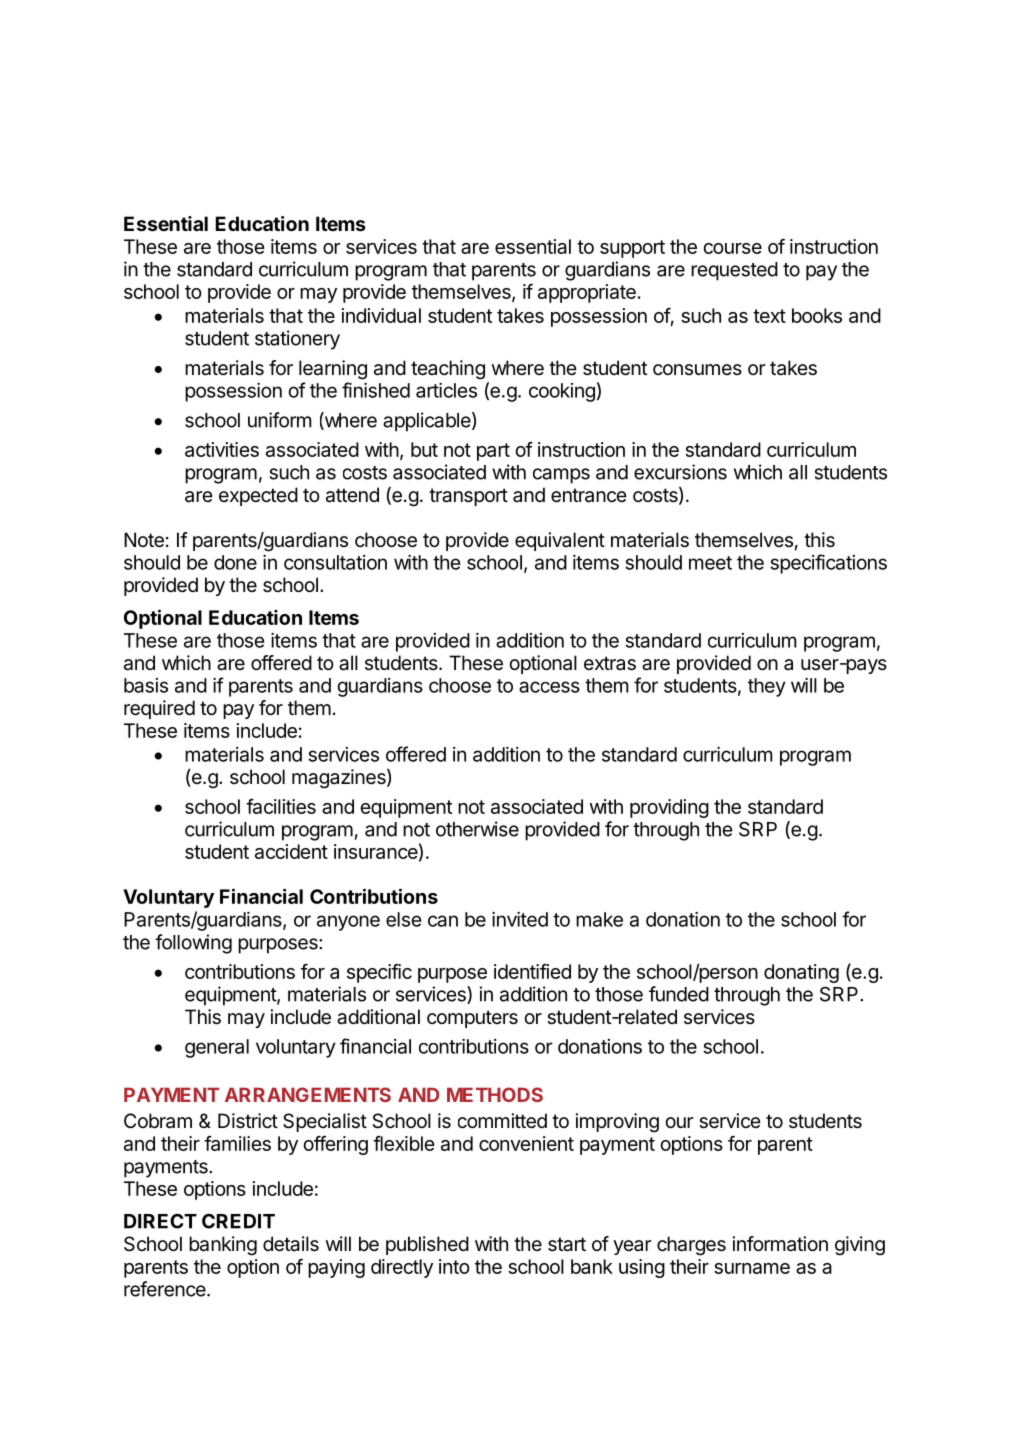 Image resolution: width=1016 pixels, height=1436 pixels. I want to click on excursions, so click(680, 472).
